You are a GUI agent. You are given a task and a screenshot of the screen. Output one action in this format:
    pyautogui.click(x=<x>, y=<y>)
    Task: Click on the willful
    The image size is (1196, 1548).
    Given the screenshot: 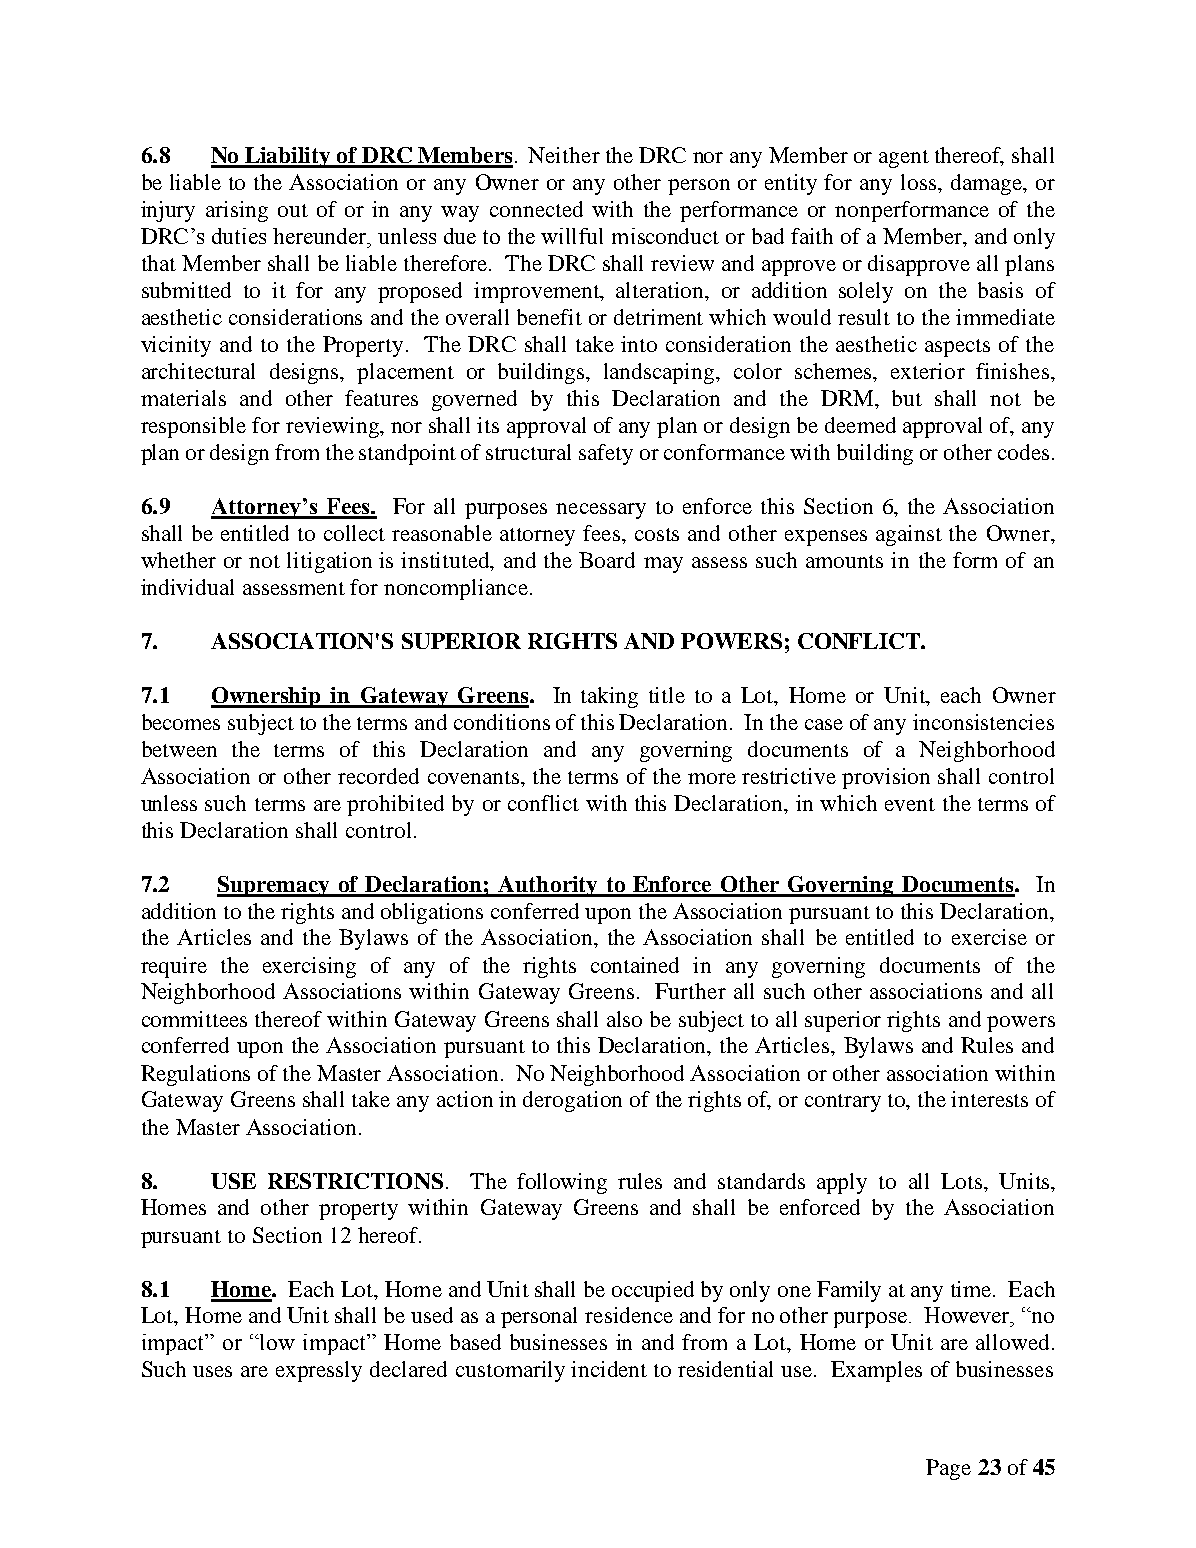 What is the action you would take?
    pyautogui.click(x=572, y=236)
